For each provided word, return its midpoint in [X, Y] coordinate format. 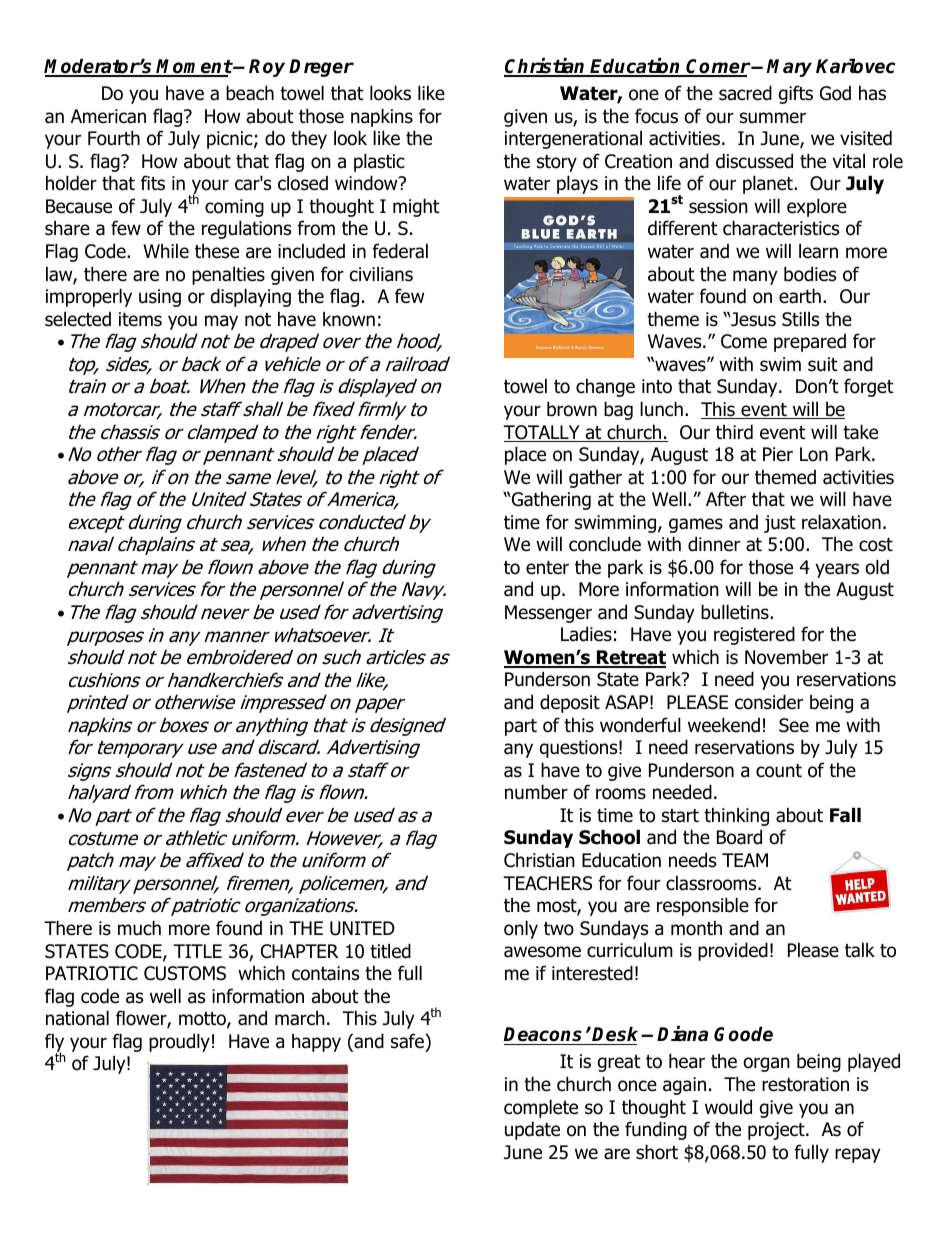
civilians [381, 274]
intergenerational [573, 139]
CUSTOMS [185, 973]
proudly [179, 1042]
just [780, 524]
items [140, 319]
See [794, 725]
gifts [795, 94]
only [521, 929]
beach [250, 93]
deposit [570, 703]
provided [733, 951]
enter [547, 568]
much [139, 928]
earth [800, 296]
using [160, 298]
